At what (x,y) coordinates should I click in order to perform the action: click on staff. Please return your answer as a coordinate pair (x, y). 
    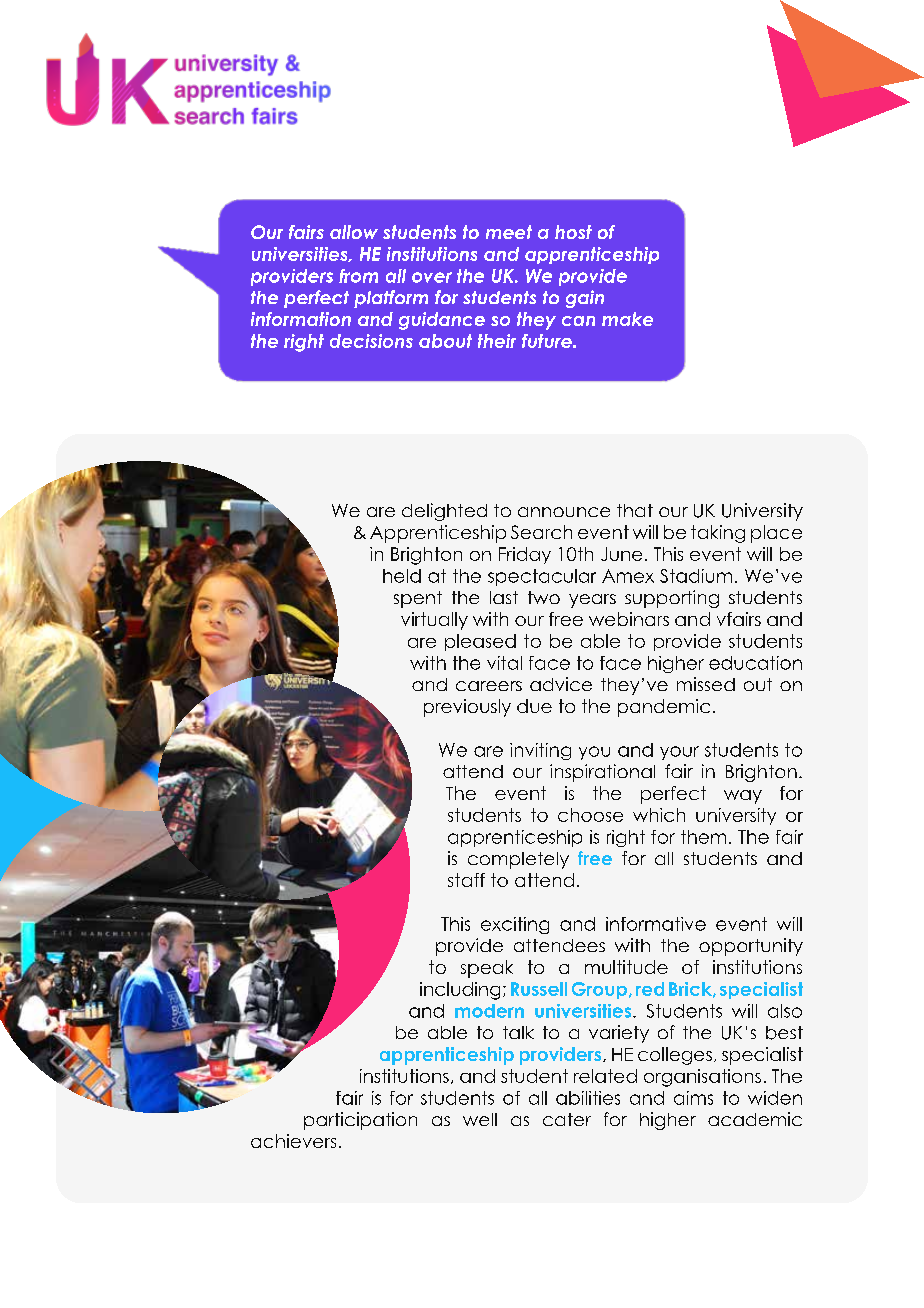
    Looking at the image, I should click on (466, 880).
